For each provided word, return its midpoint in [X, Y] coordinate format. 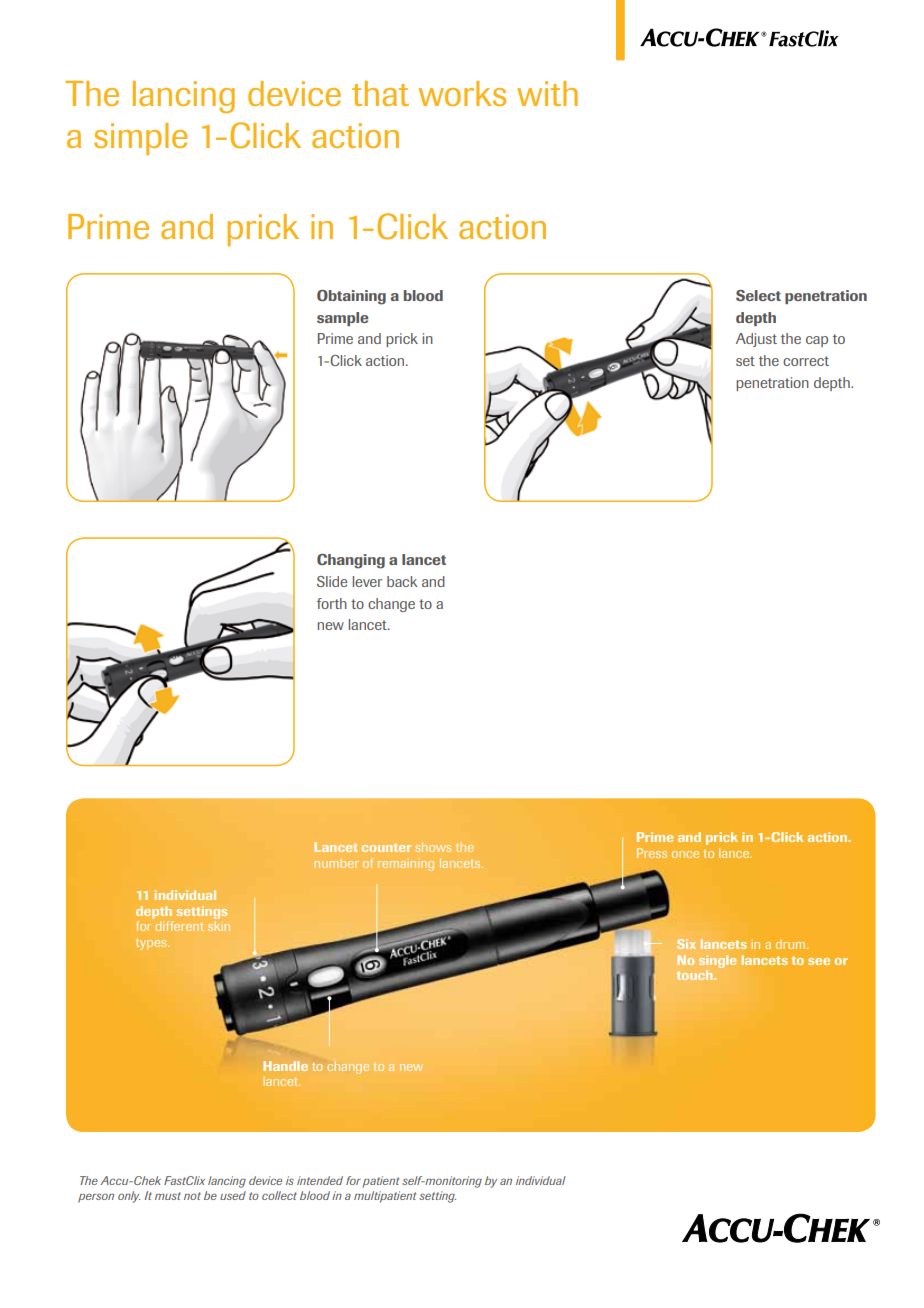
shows [433, 847]
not [192, 1196]
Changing [351, 561]
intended [320, 1180]
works [462, 93]
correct [806, 361]
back [402, 581]
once [685, 854]
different [179, 926]
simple [140, 139]
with [547, 93]
